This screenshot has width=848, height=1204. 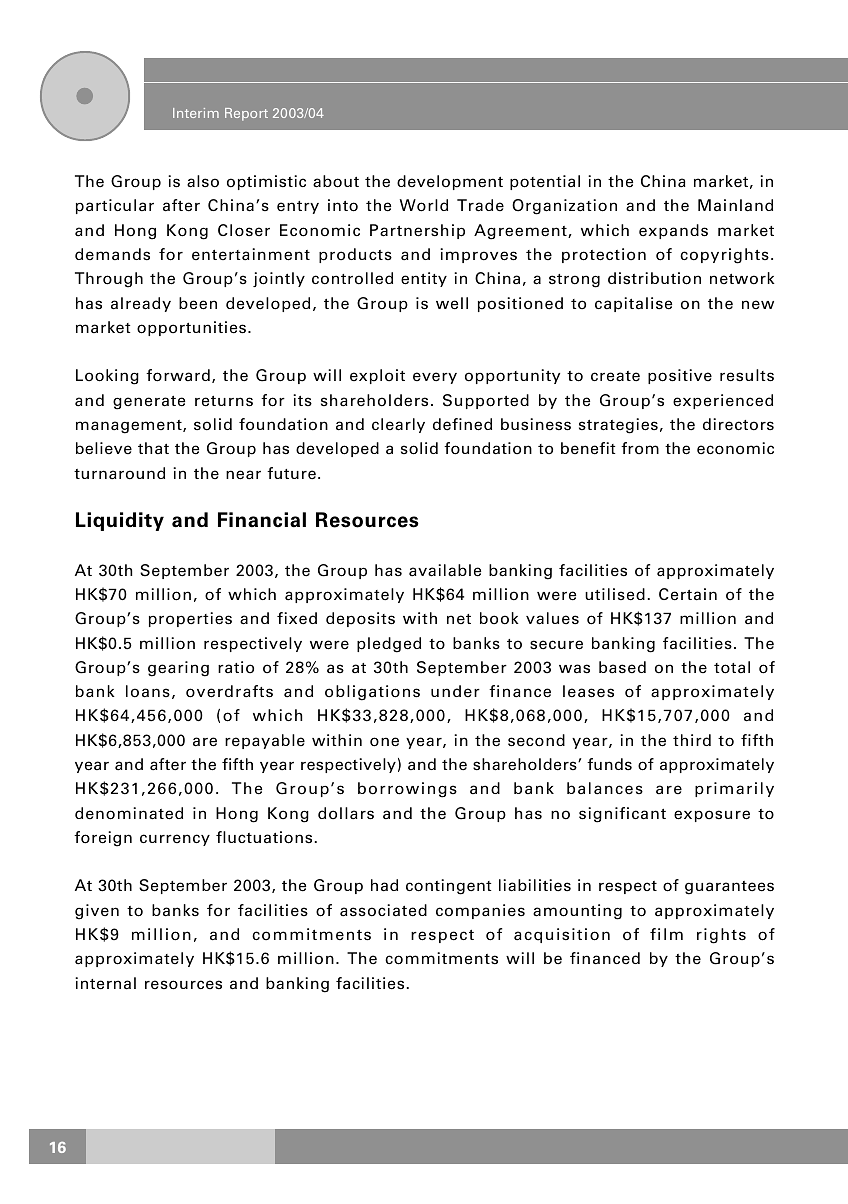 What do you see at coordinates (383, 910) in the screenshot?
I see `associated` at bounding box center [383, 910].
